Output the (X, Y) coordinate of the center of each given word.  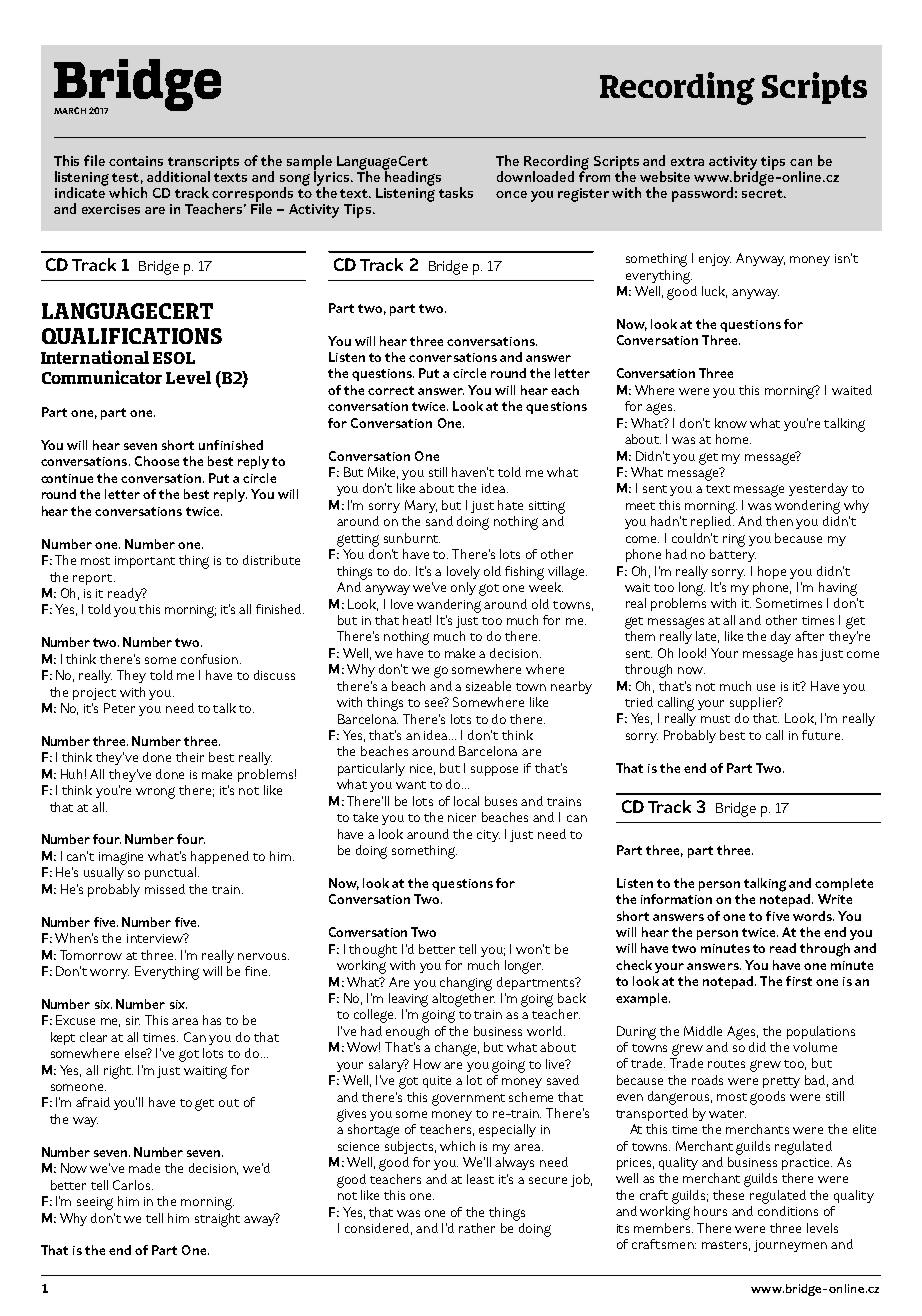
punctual (170, 873)
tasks (456, 192)
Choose (157, 461)
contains (136, 161)
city (488, 836)
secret (763, 193)
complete (844, 884)
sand (439, 521)
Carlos (133, 1185)
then (779, 521)
